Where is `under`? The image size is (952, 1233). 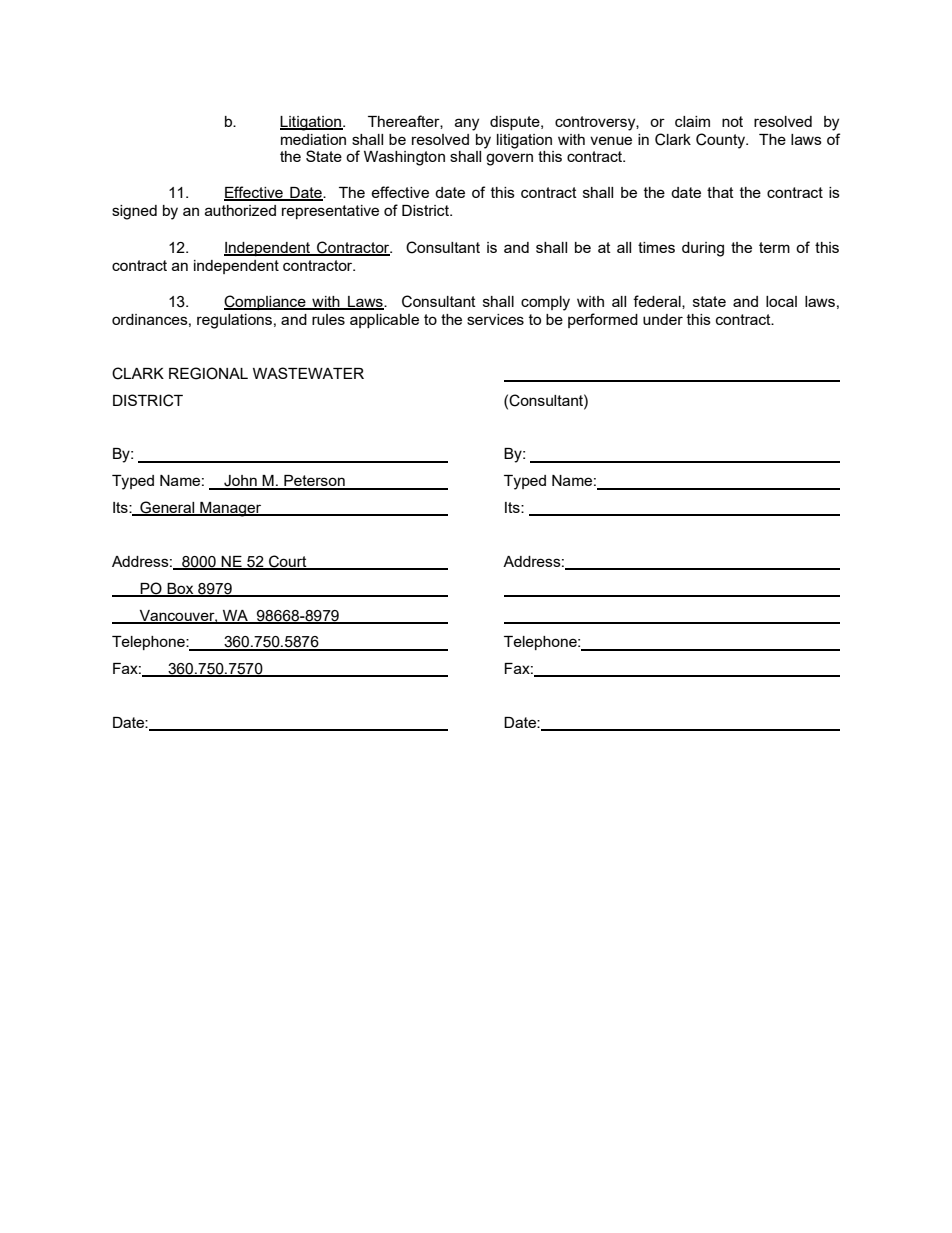 under is located at coordinates (663, 319).
